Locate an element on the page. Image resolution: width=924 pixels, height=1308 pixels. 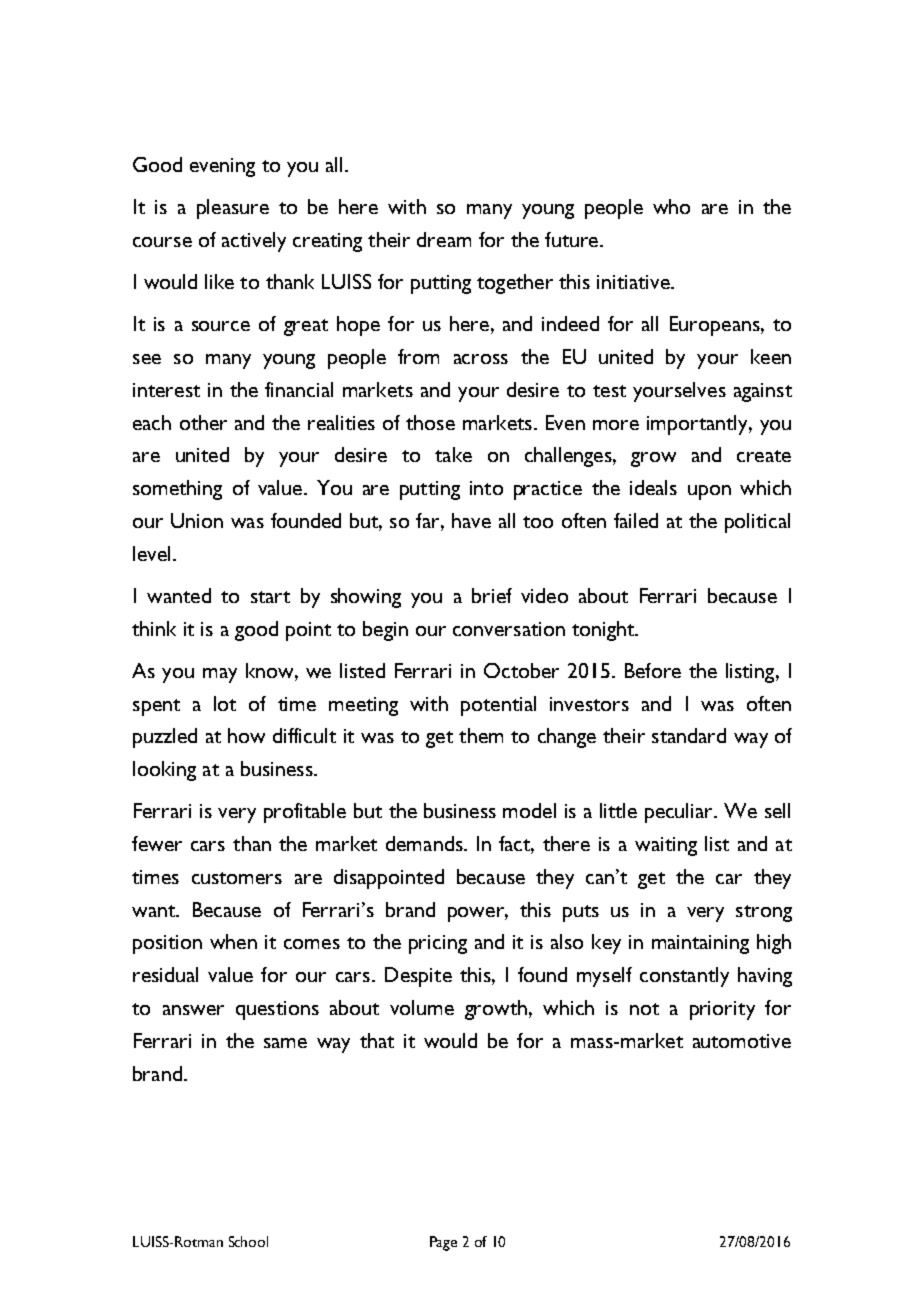
demands is located at coordinates (425, 843).
